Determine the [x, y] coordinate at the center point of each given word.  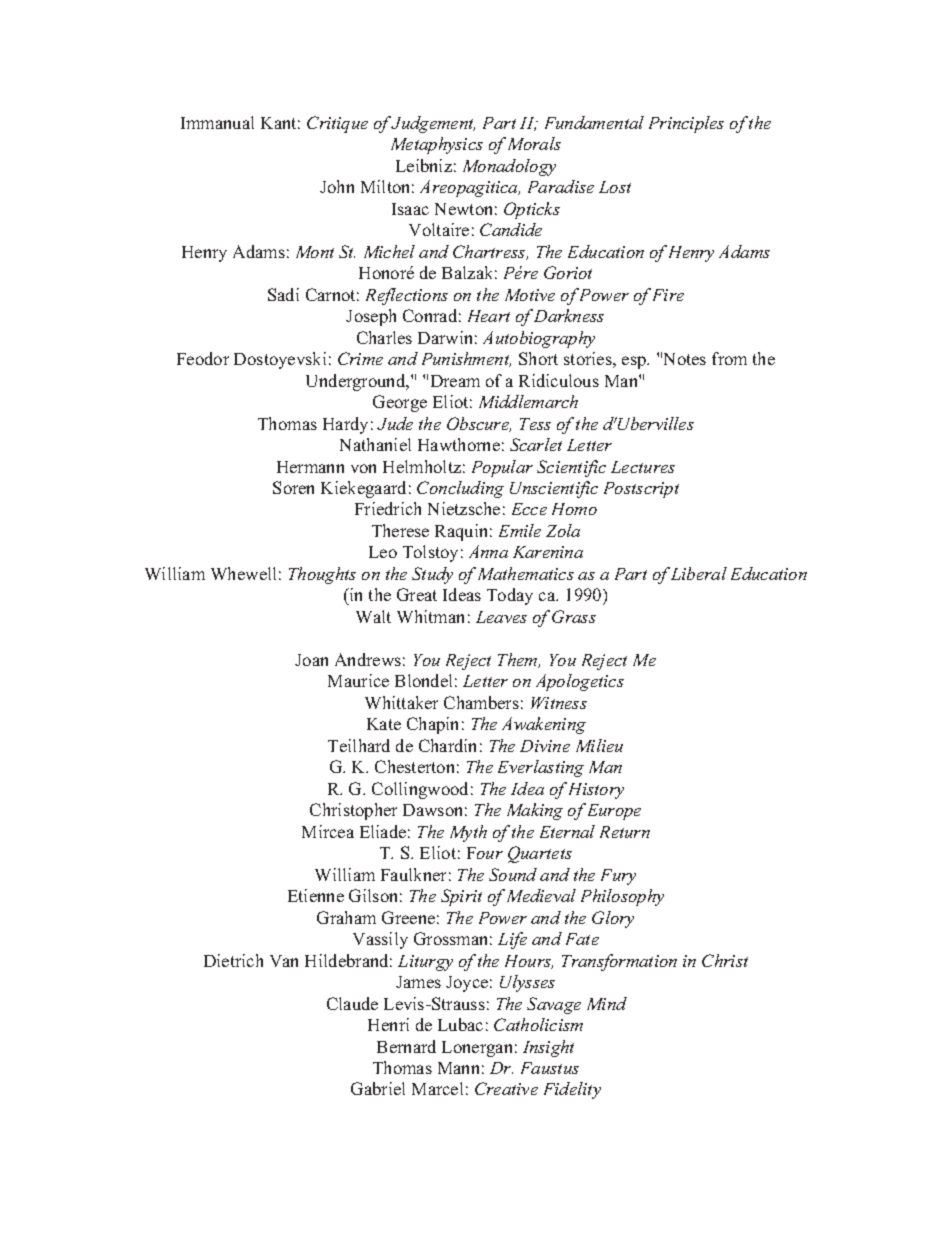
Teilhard [359, 745]
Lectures [643, 467]
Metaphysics [437, 145]
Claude [352, 1003]
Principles [686, 124]
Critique [337, 124]
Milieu [599, 745]
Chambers [481, 702]
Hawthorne [459, 444]
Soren [293, 487]
